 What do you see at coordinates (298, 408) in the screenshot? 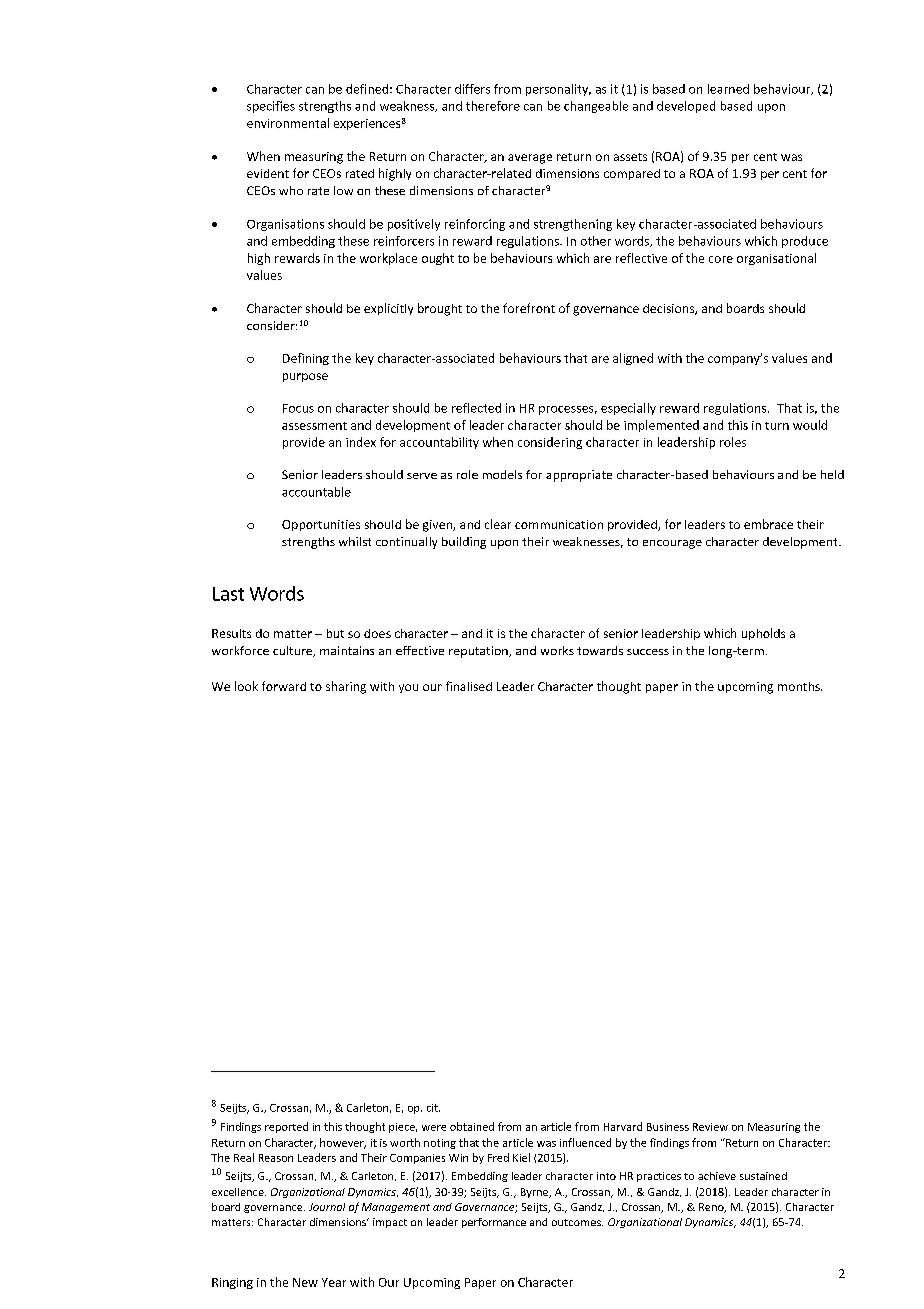
I see `Focus` at bounding box center [298, 408].
